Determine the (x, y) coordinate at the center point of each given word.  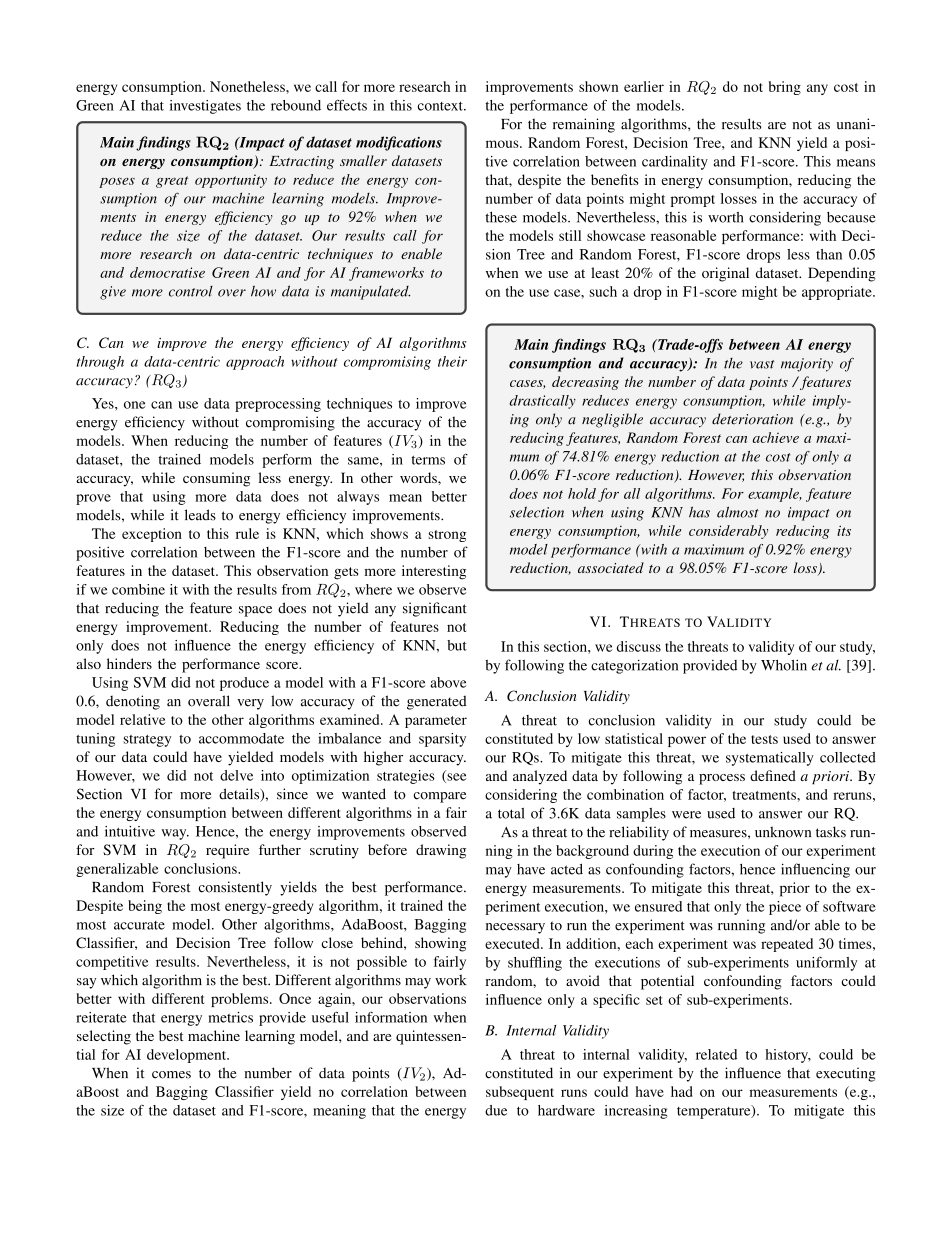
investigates (205, 107)
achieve (776, 437)
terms (428, 460)
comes (171, 1075)
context (441, 106)
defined (773, 775)
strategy (147, 741)
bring (785, 88)
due (496, 1110)
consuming (216, 479)
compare (439, 797)
